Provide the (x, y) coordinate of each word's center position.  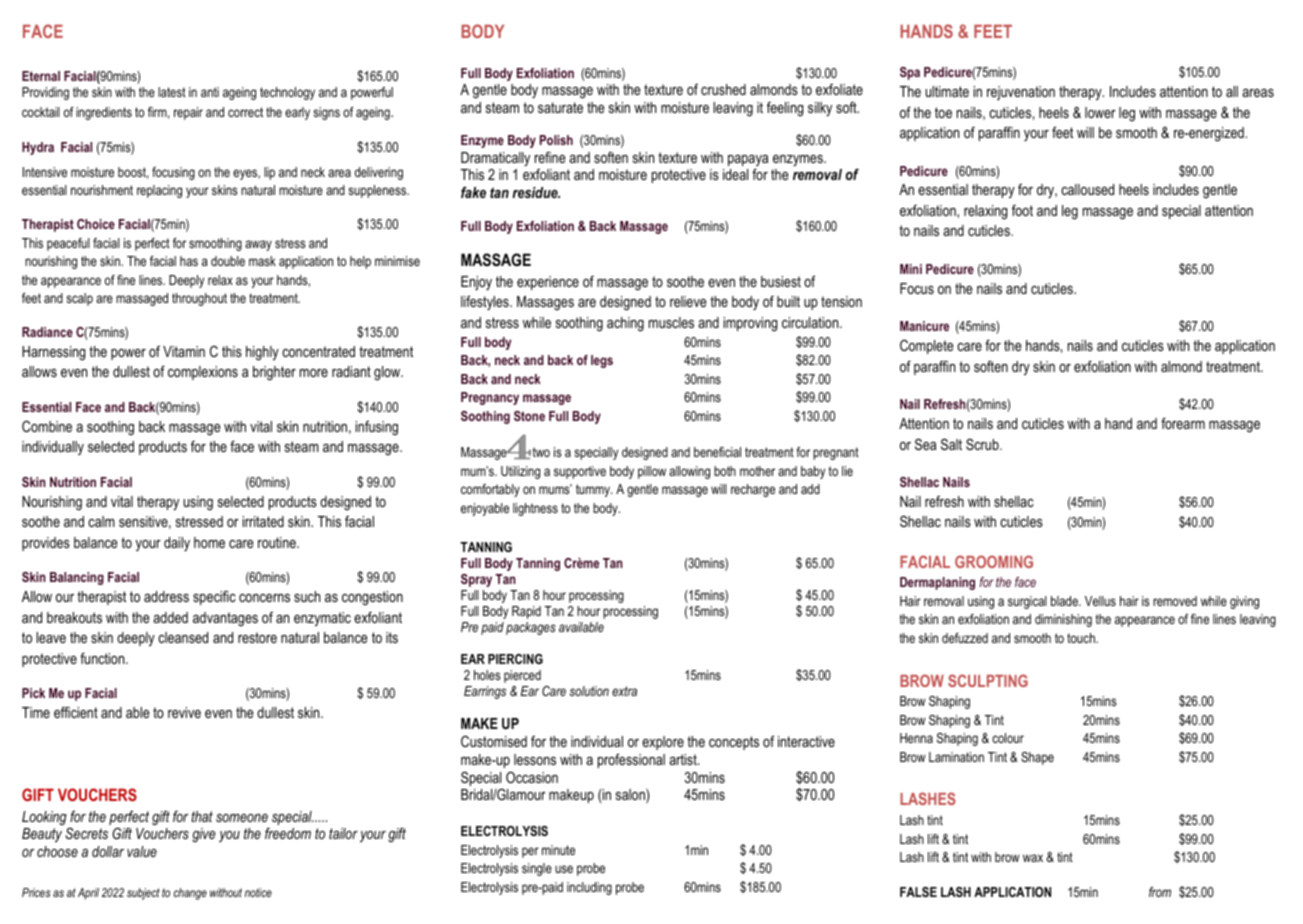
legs (602, 361)
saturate (560, 107)
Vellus (1100, 601)
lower (1100, 112)
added (170, 617)
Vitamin (184, 351)
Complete (927, 346)
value (142, 851)
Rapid (526, 612)
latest (172, 92)
